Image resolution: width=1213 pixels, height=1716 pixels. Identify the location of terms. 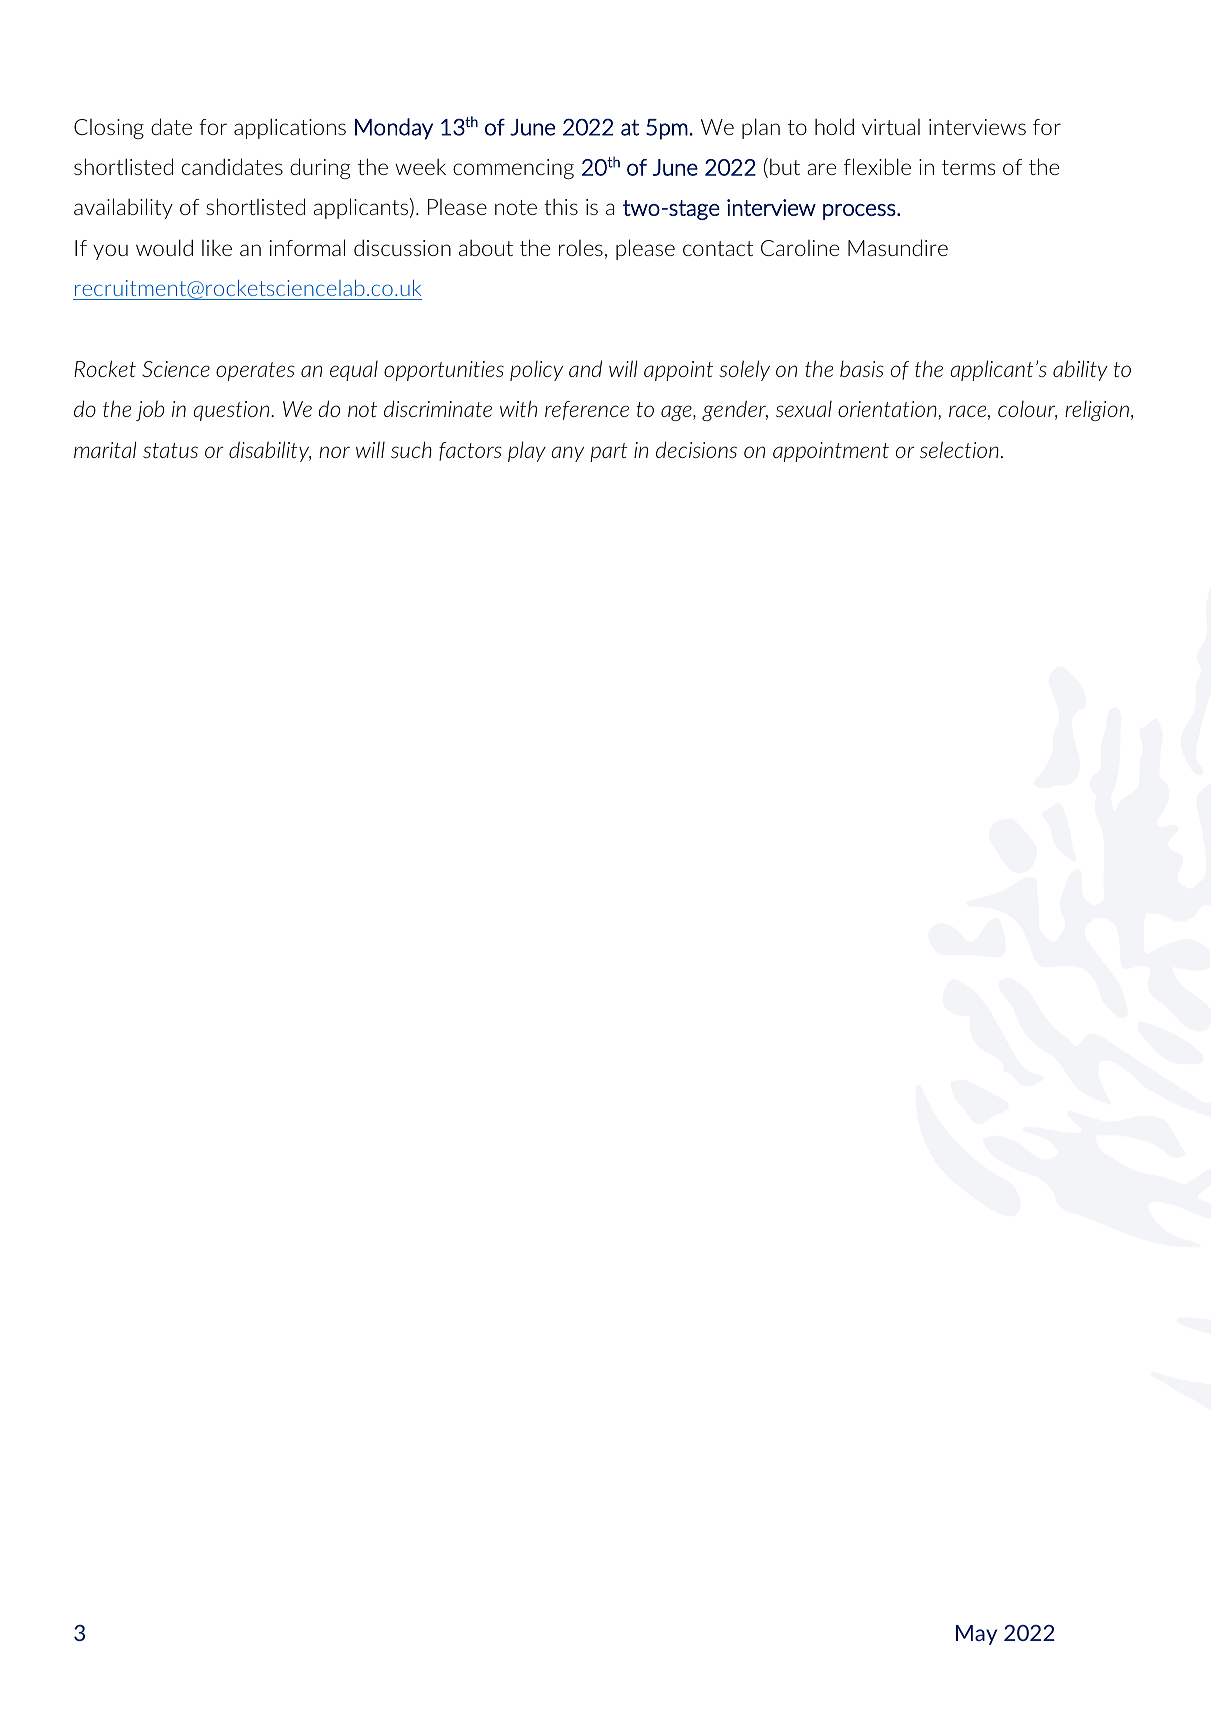
(968, 167).
